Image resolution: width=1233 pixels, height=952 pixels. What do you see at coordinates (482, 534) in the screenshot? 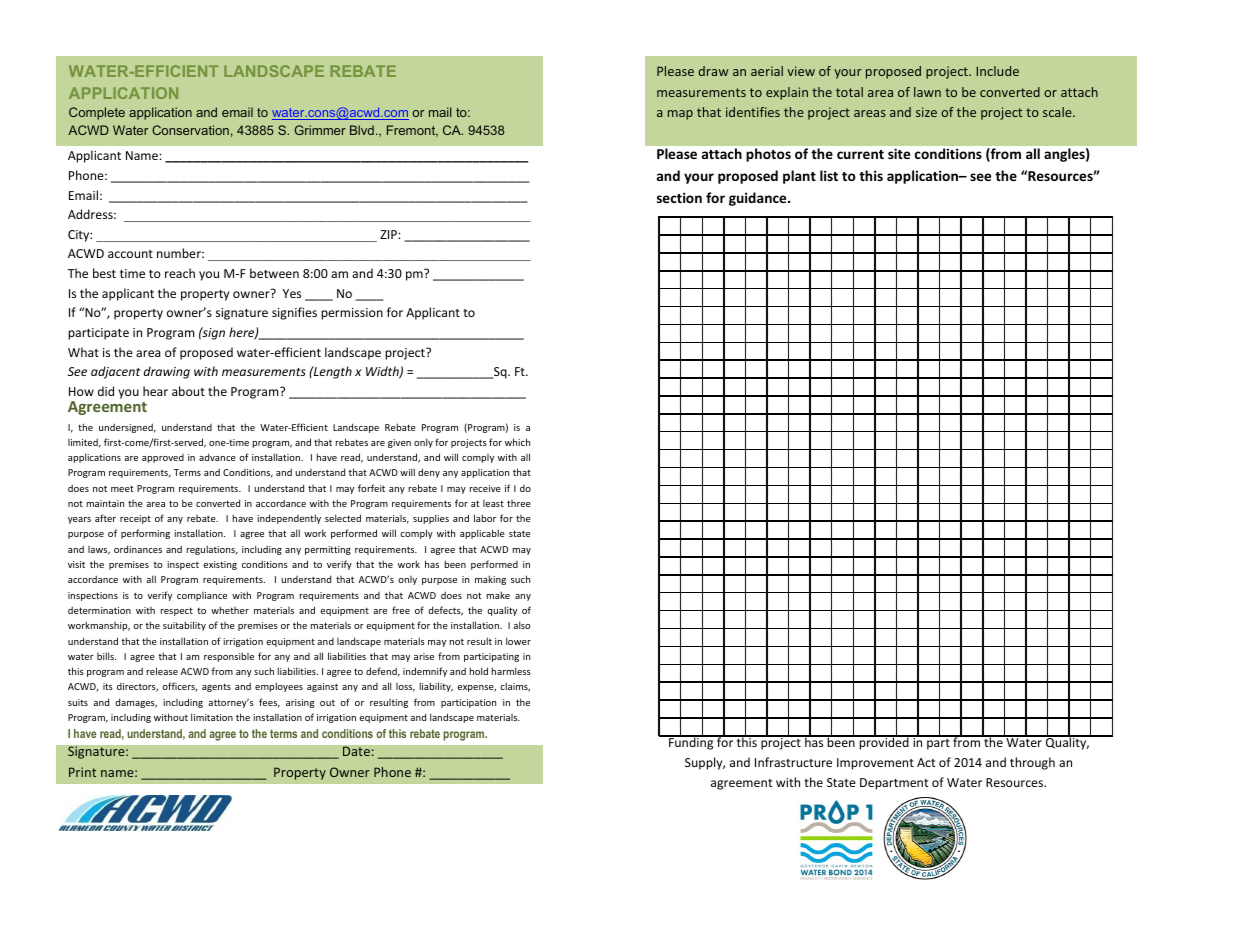
I see `applicable` at bounding box center [482, 534].
